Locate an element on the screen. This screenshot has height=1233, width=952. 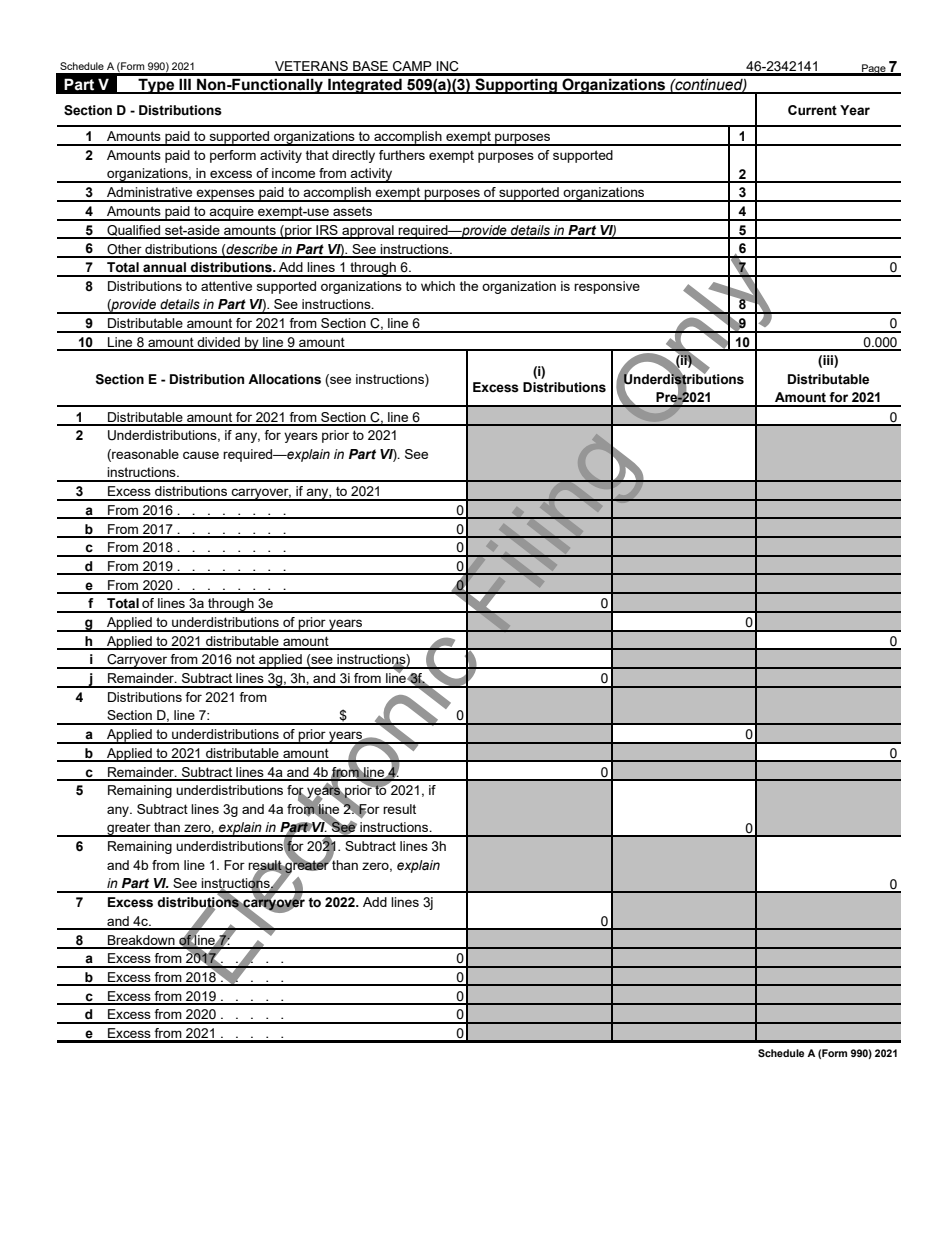
responsive is located at coordinates (607, 287).
